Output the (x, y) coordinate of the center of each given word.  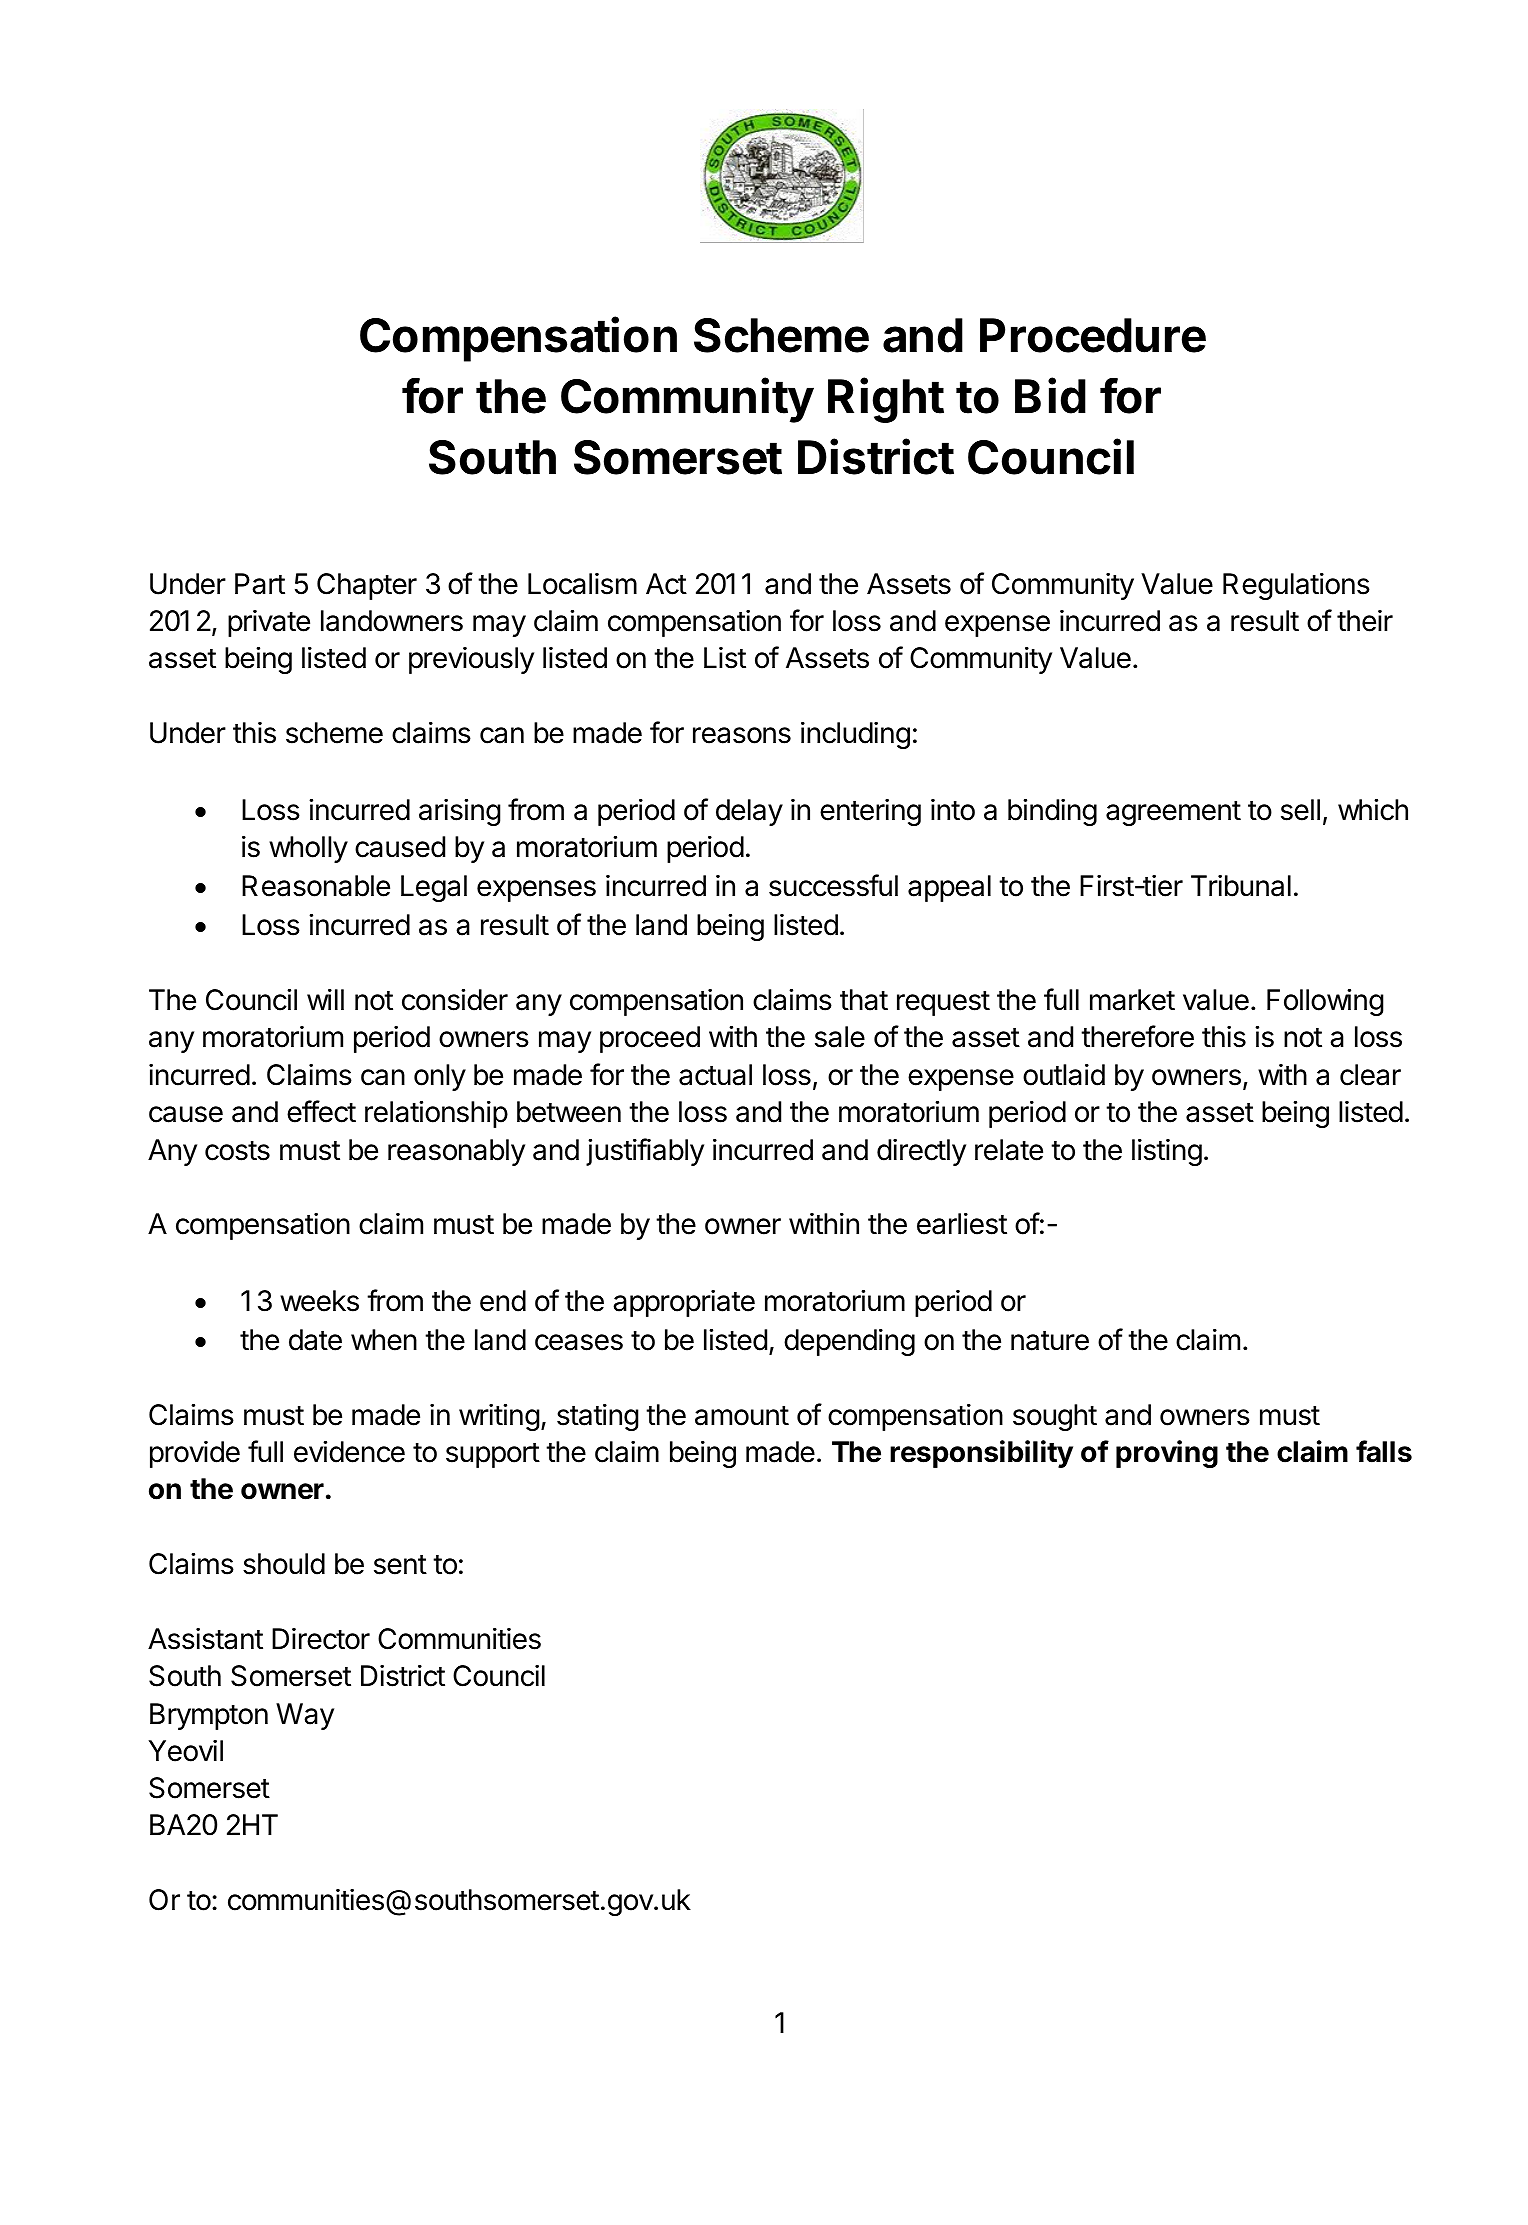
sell (1300, 810)
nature (1050, 1341)
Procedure (1093, 335)
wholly (308, 849)
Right (886, 400)
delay (749, 812)
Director (321, 1639)
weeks (319, 1301)
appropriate (684, 1303)
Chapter (367, 586)
